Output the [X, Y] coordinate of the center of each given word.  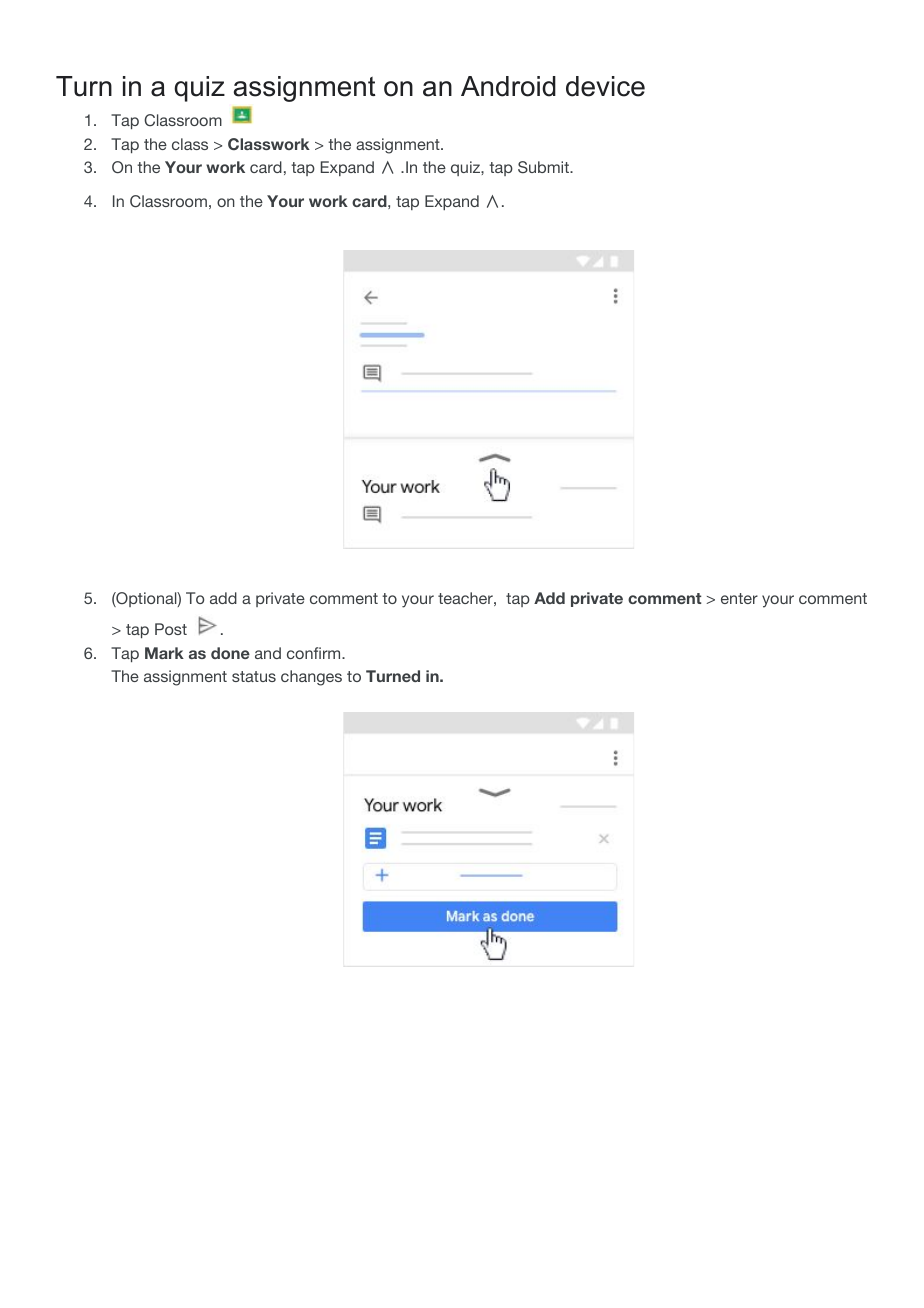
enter [739, 598]
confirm [315, 653]
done [230, 653]
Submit [544, 167]
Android [508, 86]
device [605, 86]
